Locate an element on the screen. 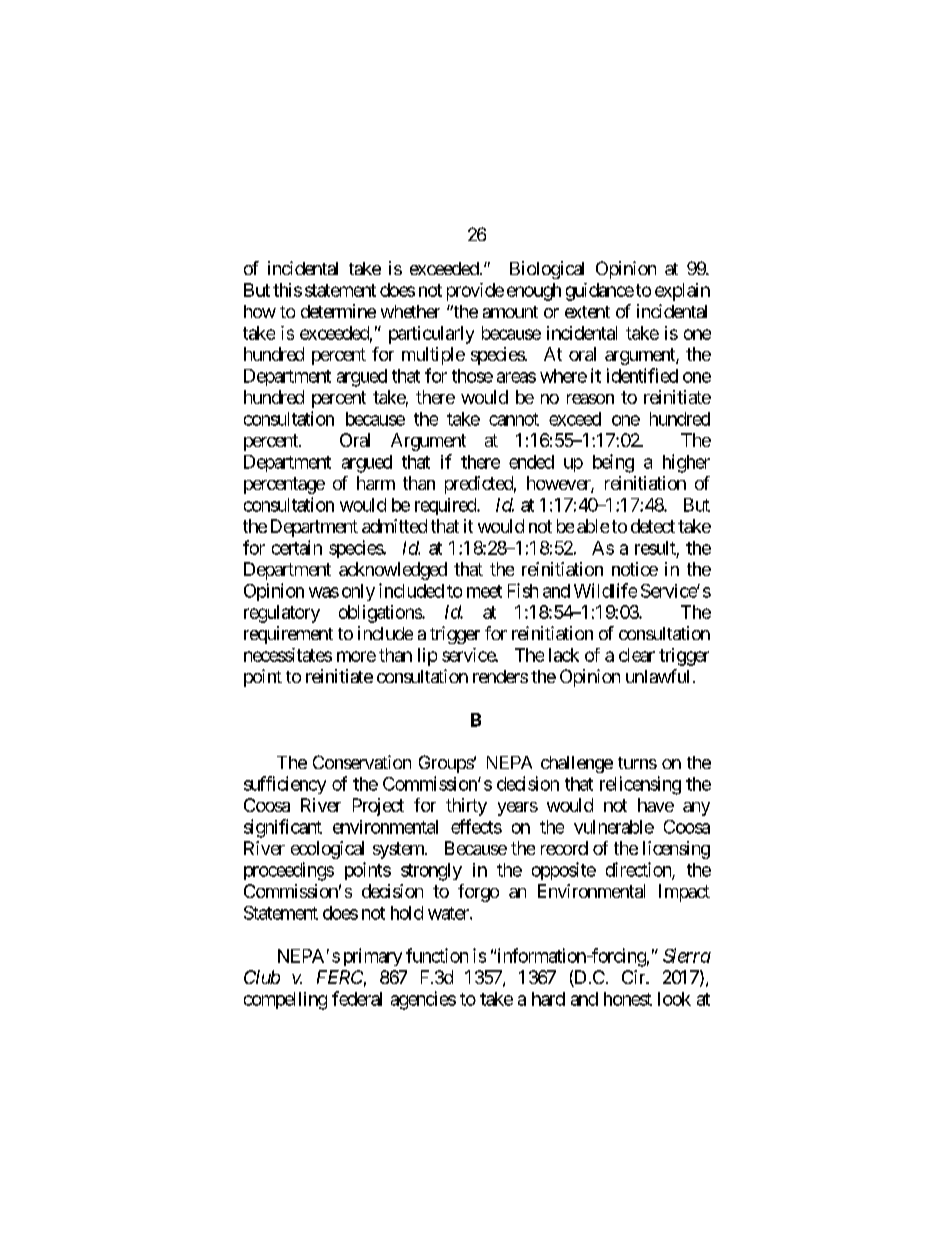  clear is located at coordinates (637, 655).
